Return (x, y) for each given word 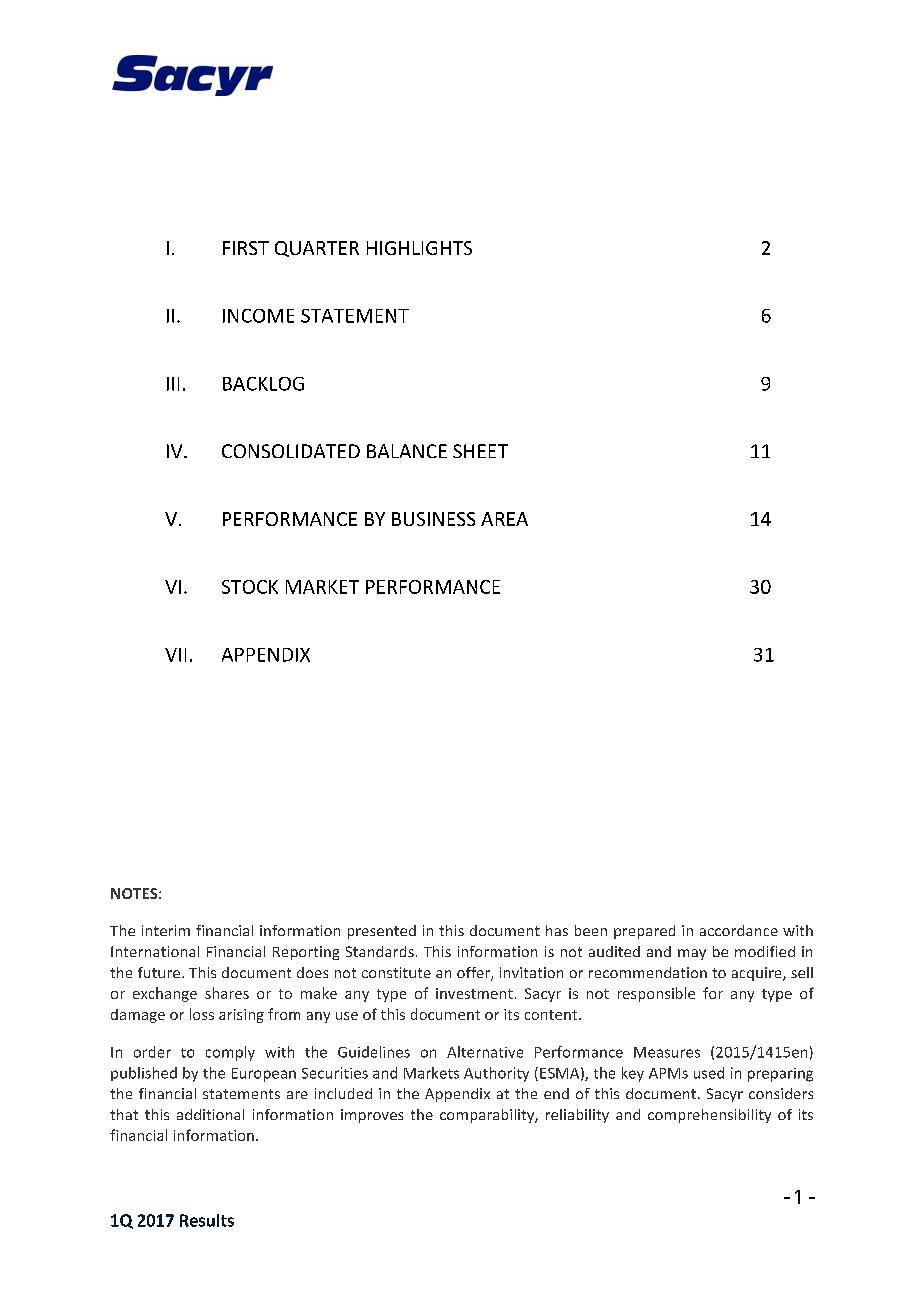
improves (372, 1116)
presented (382, 932)
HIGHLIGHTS (419, 248)
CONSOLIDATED (291, 451)
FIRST (246, 248)
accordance (739, 930)
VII (175, 655)
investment (474, 993)
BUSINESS (433, 519)
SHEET (480, 451)
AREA (504, 519)
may (692, 954)
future (160, 972)
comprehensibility (709, 1116)
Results (207, 1220)
